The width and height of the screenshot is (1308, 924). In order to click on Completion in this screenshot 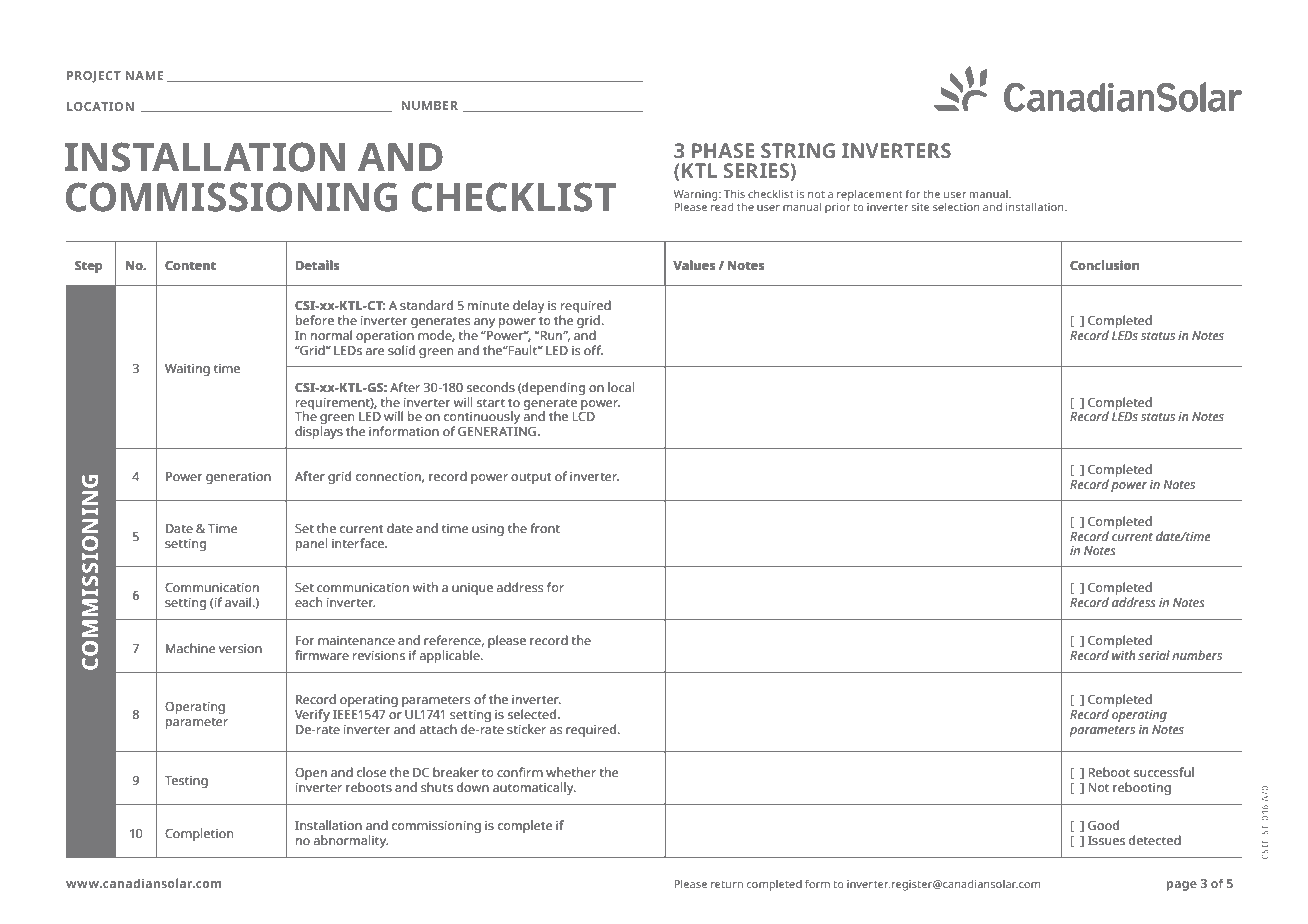, I will do `click(199, 834)`.
